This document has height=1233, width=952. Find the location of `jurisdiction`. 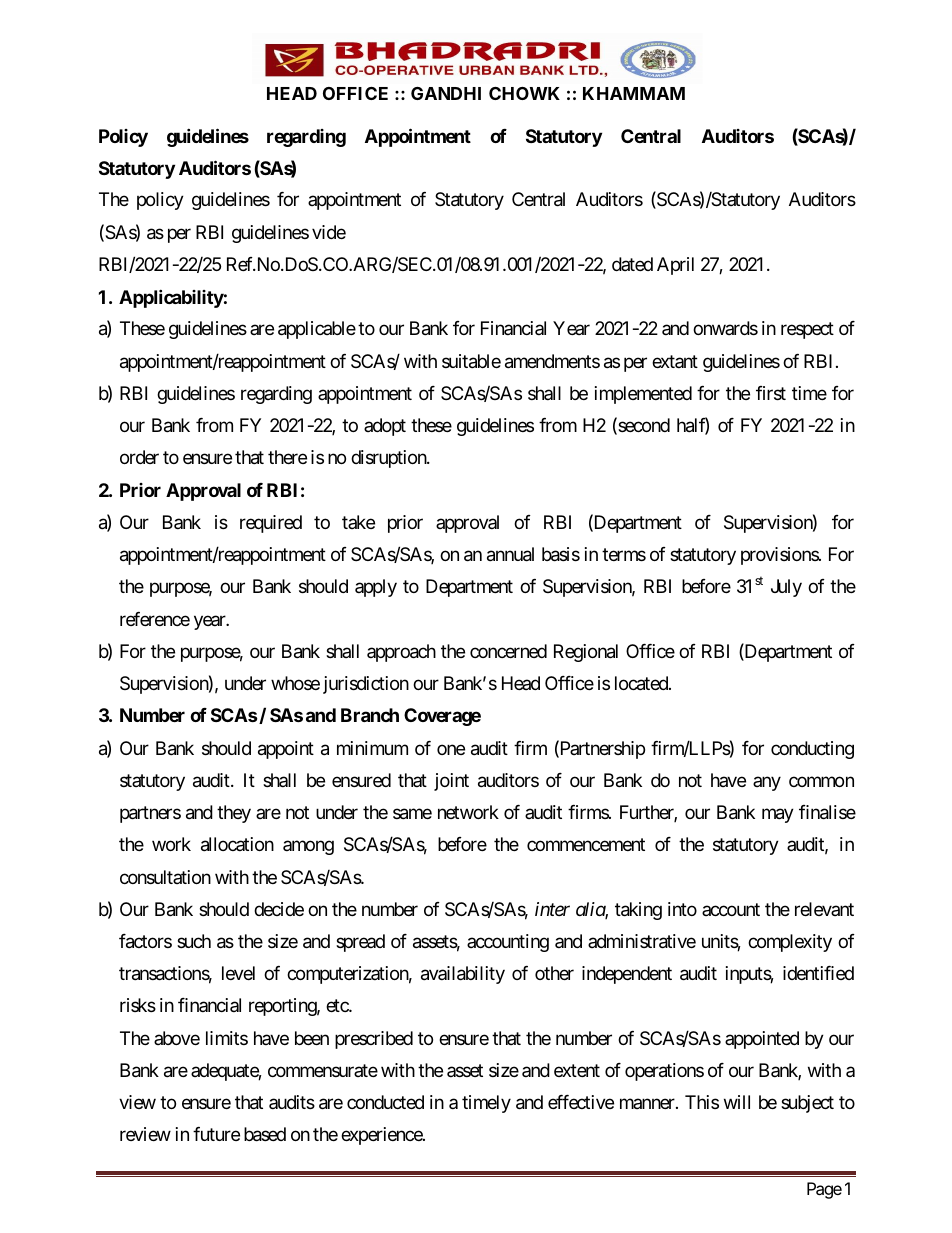

jurisdiction is located at coordinates (366, 685).
